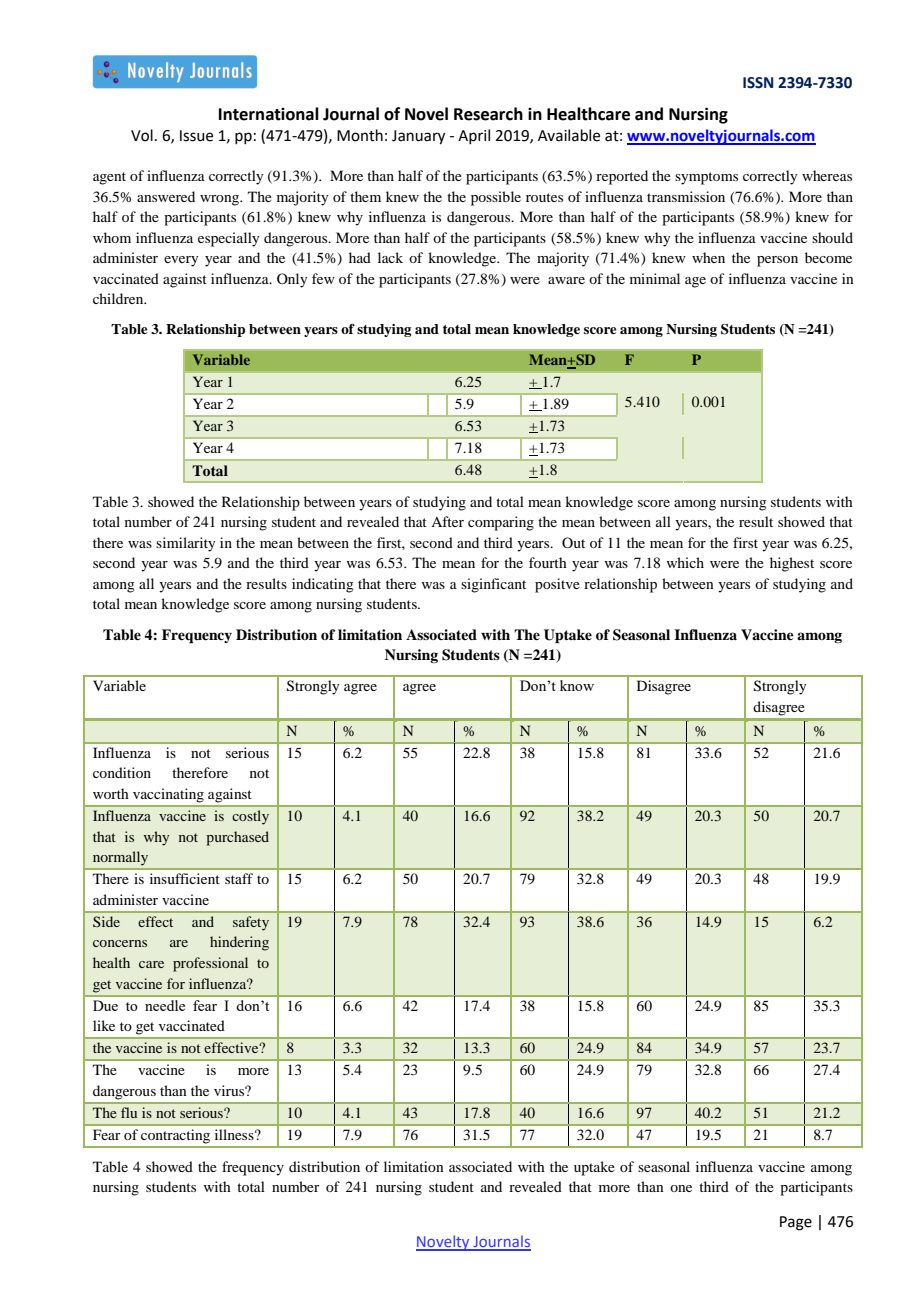  What do you see at coordinates (104, 1025) in the screenshot?
I see `like` at bounding box center [104, 1025].
